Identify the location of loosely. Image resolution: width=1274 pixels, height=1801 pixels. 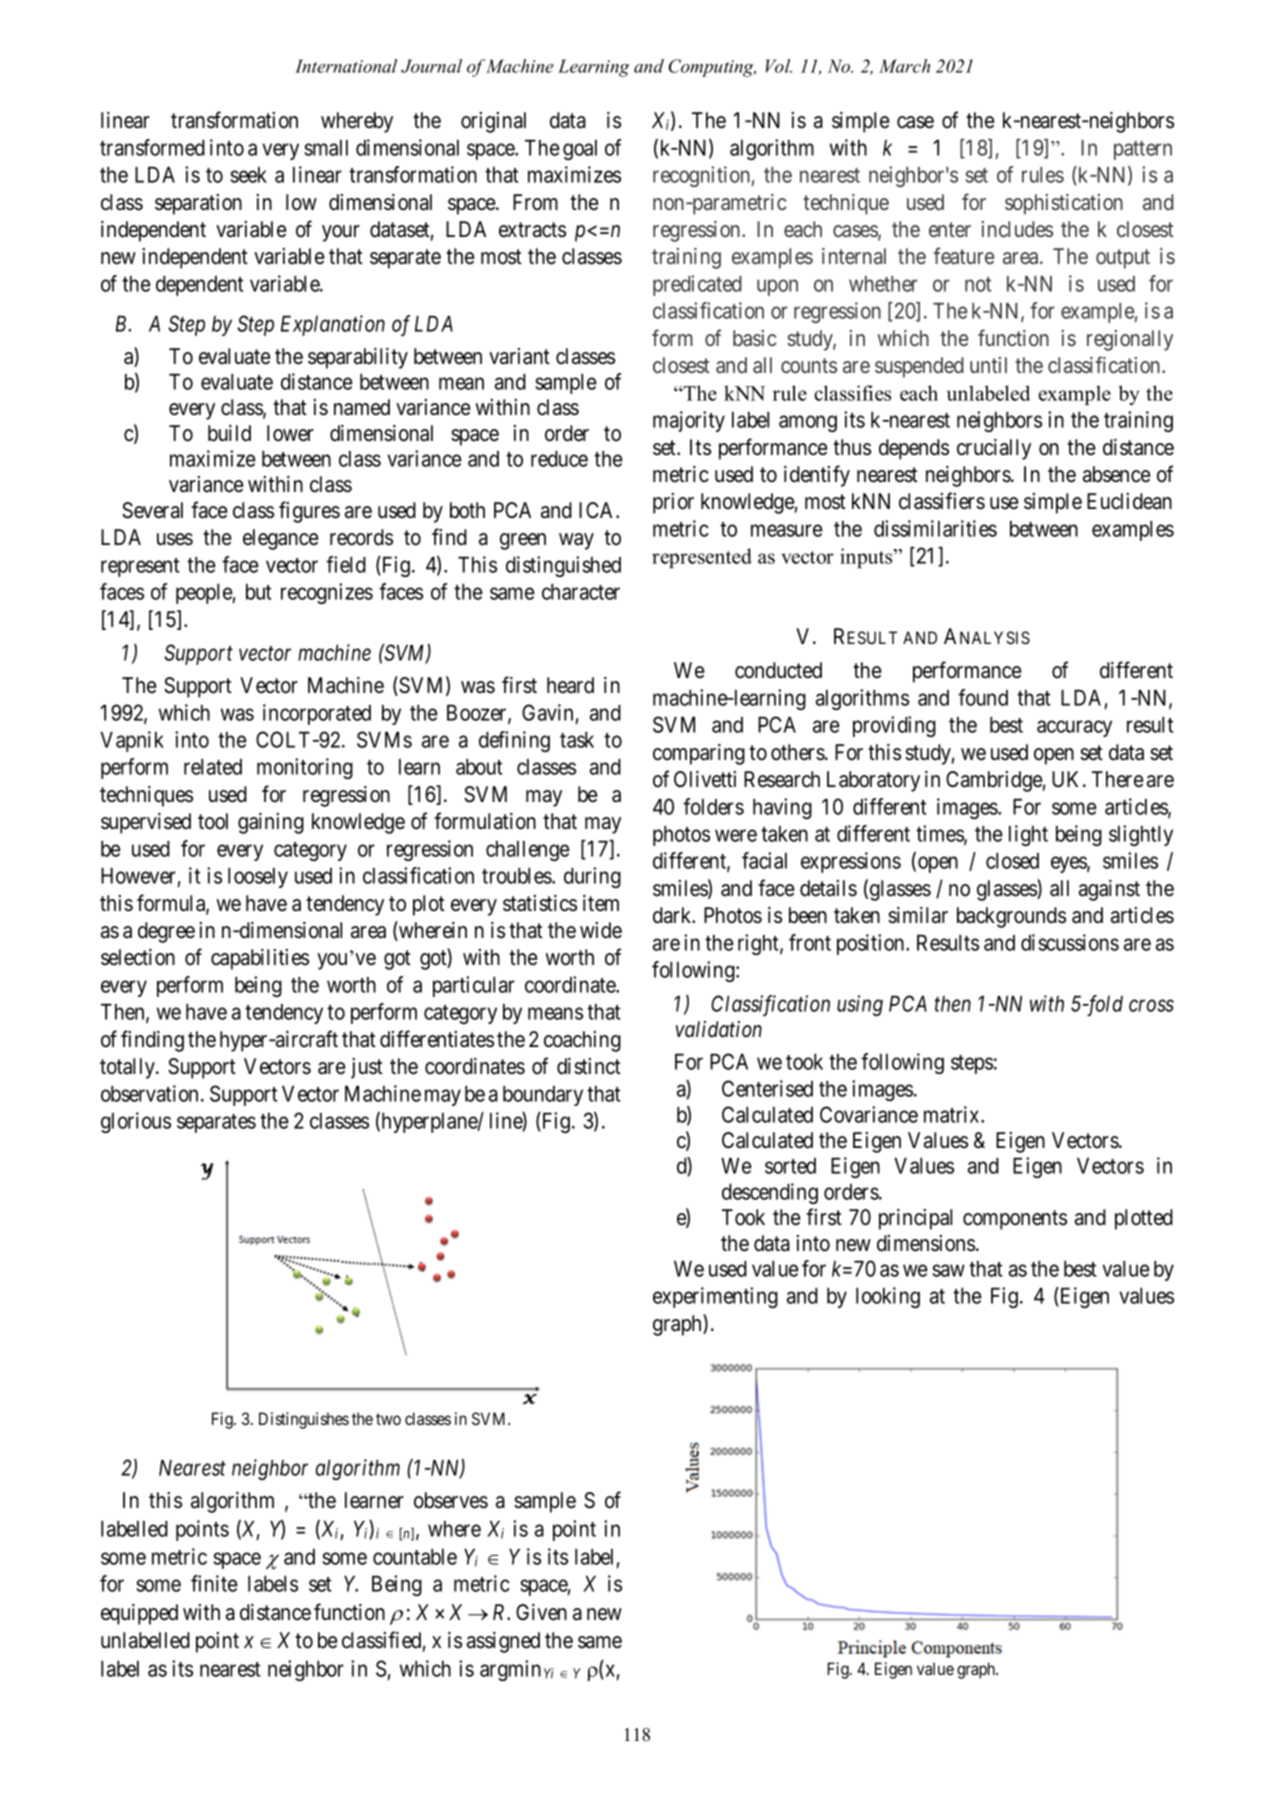
(258, 878).
